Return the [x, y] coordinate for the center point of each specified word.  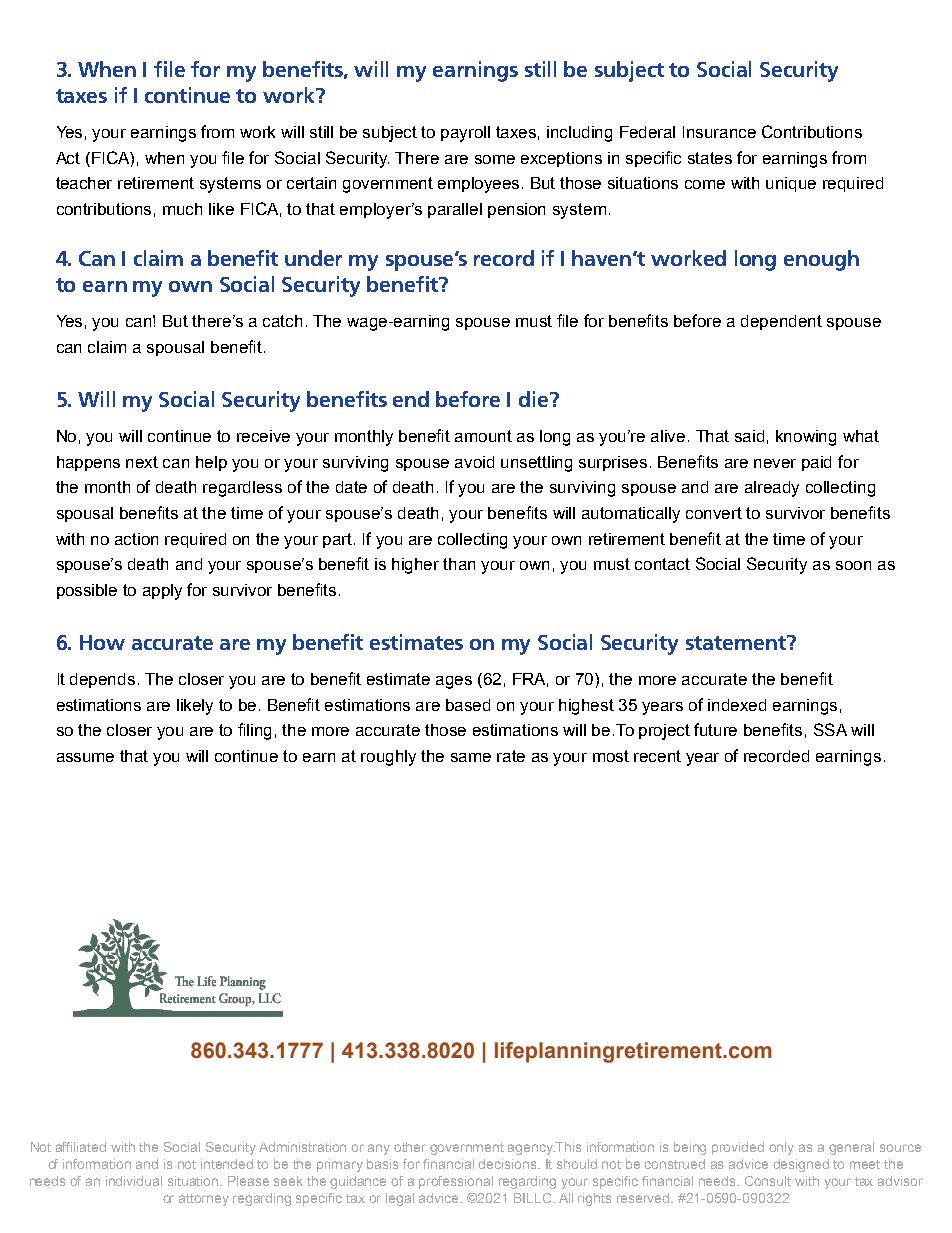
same [471, 757]
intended [227, 1164]
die [535, 399]
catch [282, 321]
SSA [830, 729]
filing [254, 731]
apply [162, 592]
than [459, 564]
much [182, 209]
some [495, 159]
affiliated [81, 1147]
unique [791, 184]
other [410, 1147]
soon [853, 565]
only [781, 1148]
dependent [781, 322]
